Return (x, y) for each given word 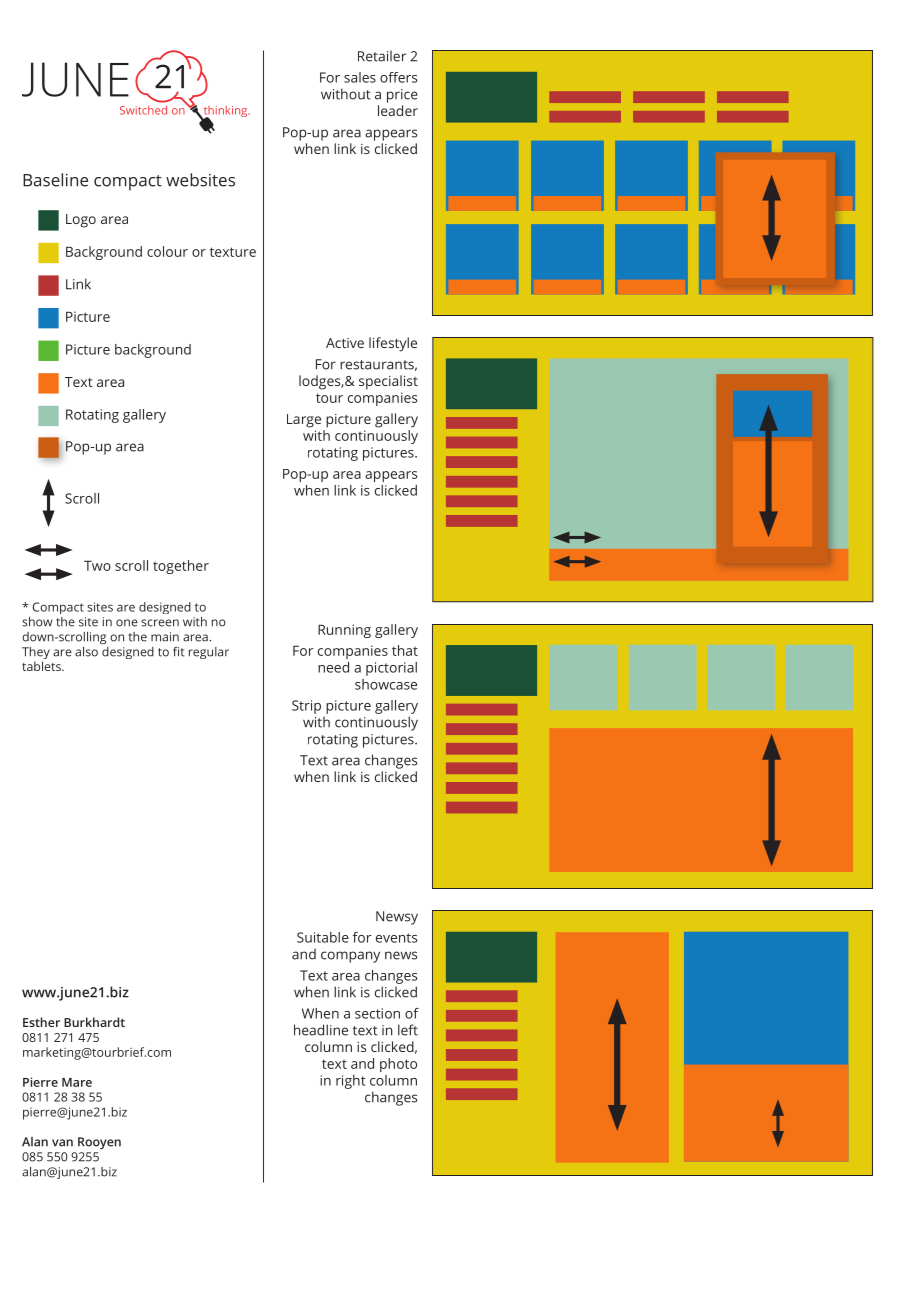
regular (209, 653)
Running (344, 631)
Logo (81, 221)
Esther (41, 1022)
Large (304, 421)
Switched (143, 110)
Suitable (323, 937)
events (396, 938)
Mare (77, 1082)
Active (345, 343)
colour (167, 251)
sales (360, 77)
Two (97, 565)
